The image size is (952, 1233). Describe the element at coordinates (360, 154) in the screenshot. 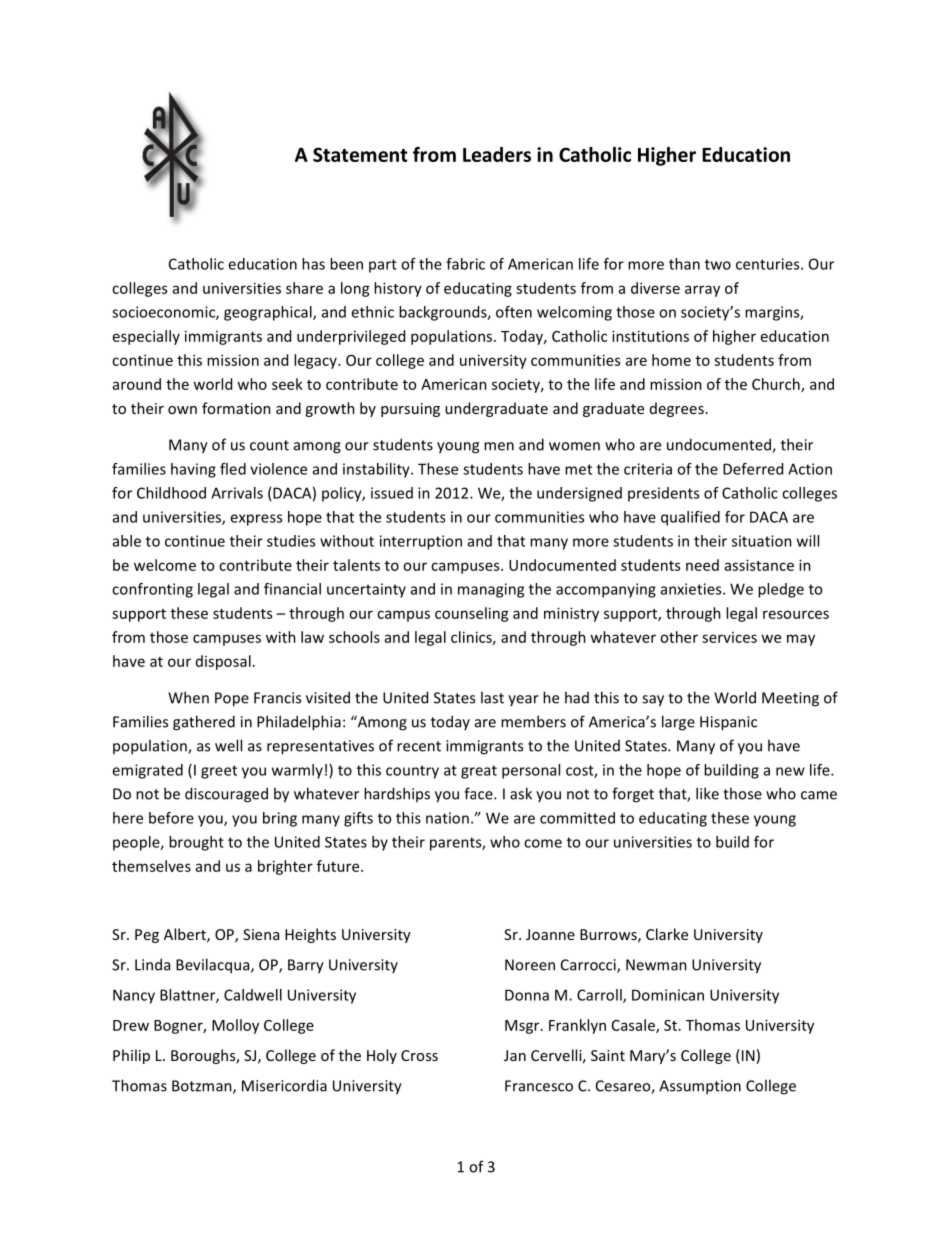

I see `Statement` at that location.
